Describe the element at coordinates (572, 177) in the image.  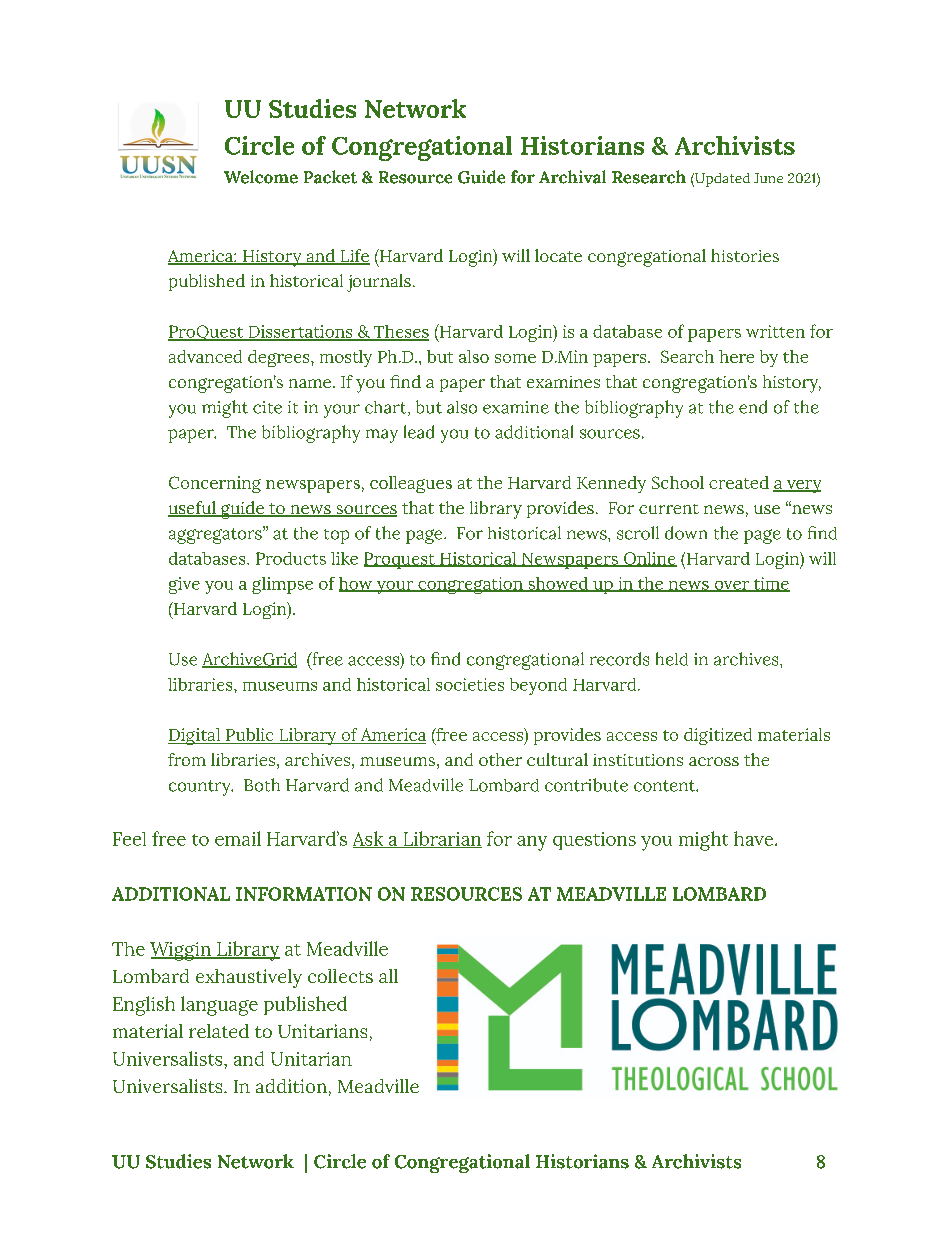
I see `Archival` at that location.
